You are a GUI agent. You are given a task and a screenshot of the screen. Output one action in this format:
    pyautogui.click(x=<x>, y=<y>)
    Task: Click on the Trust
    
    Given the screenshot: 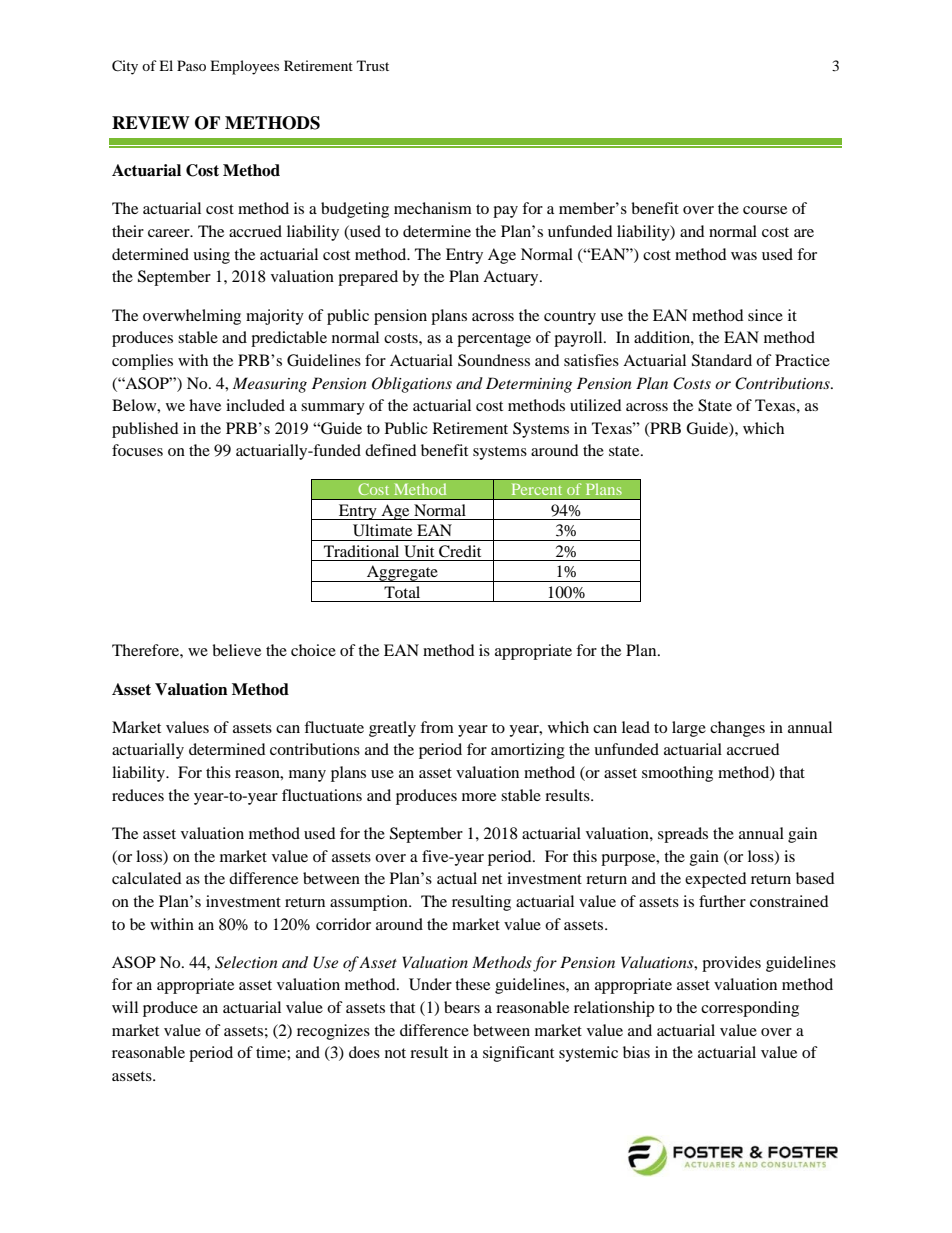 What is the action you would take?
    pyautogui.click(x=373, y=65)
